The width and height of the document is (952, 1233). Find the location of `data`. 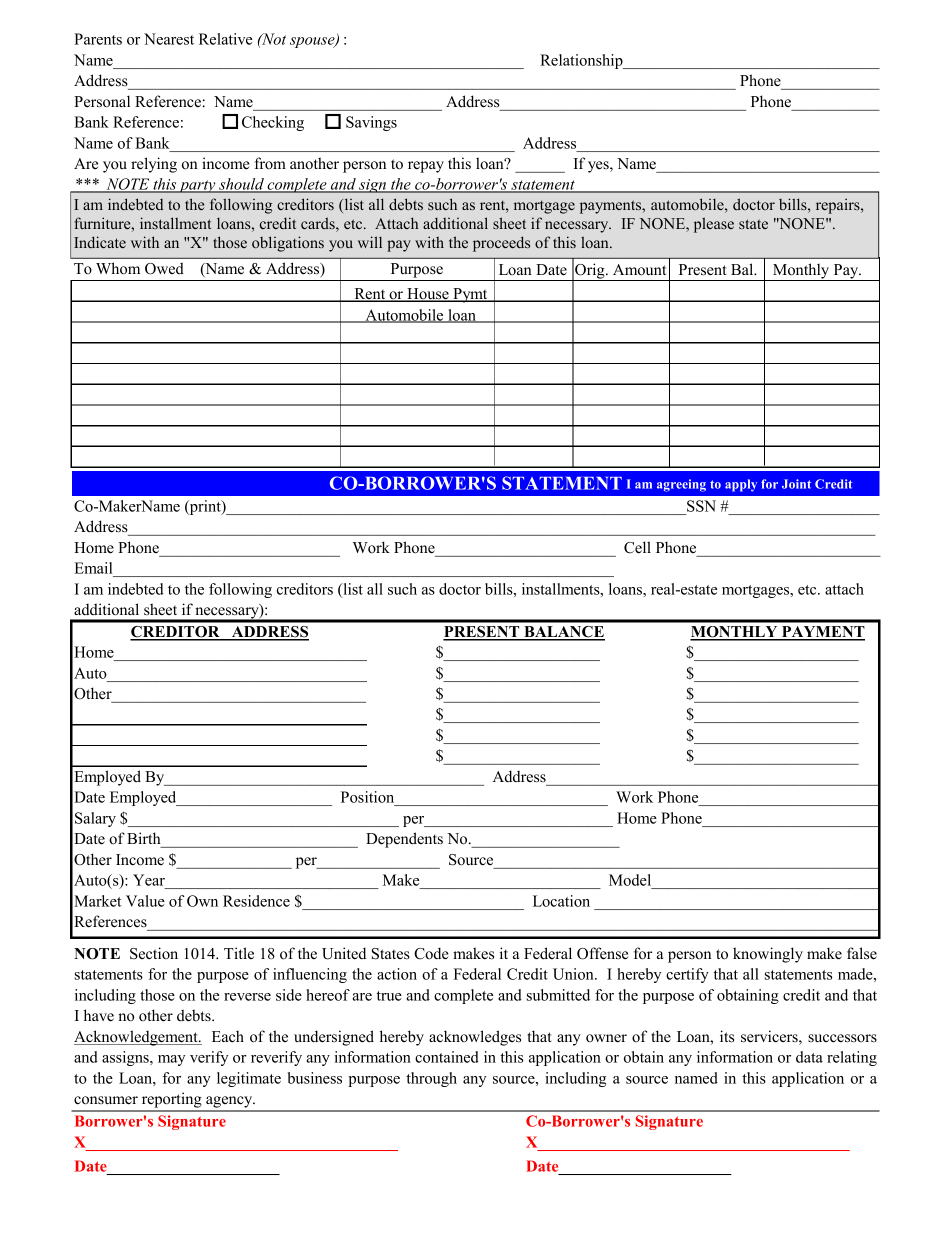

data is located at coordinates (809, 1057).
